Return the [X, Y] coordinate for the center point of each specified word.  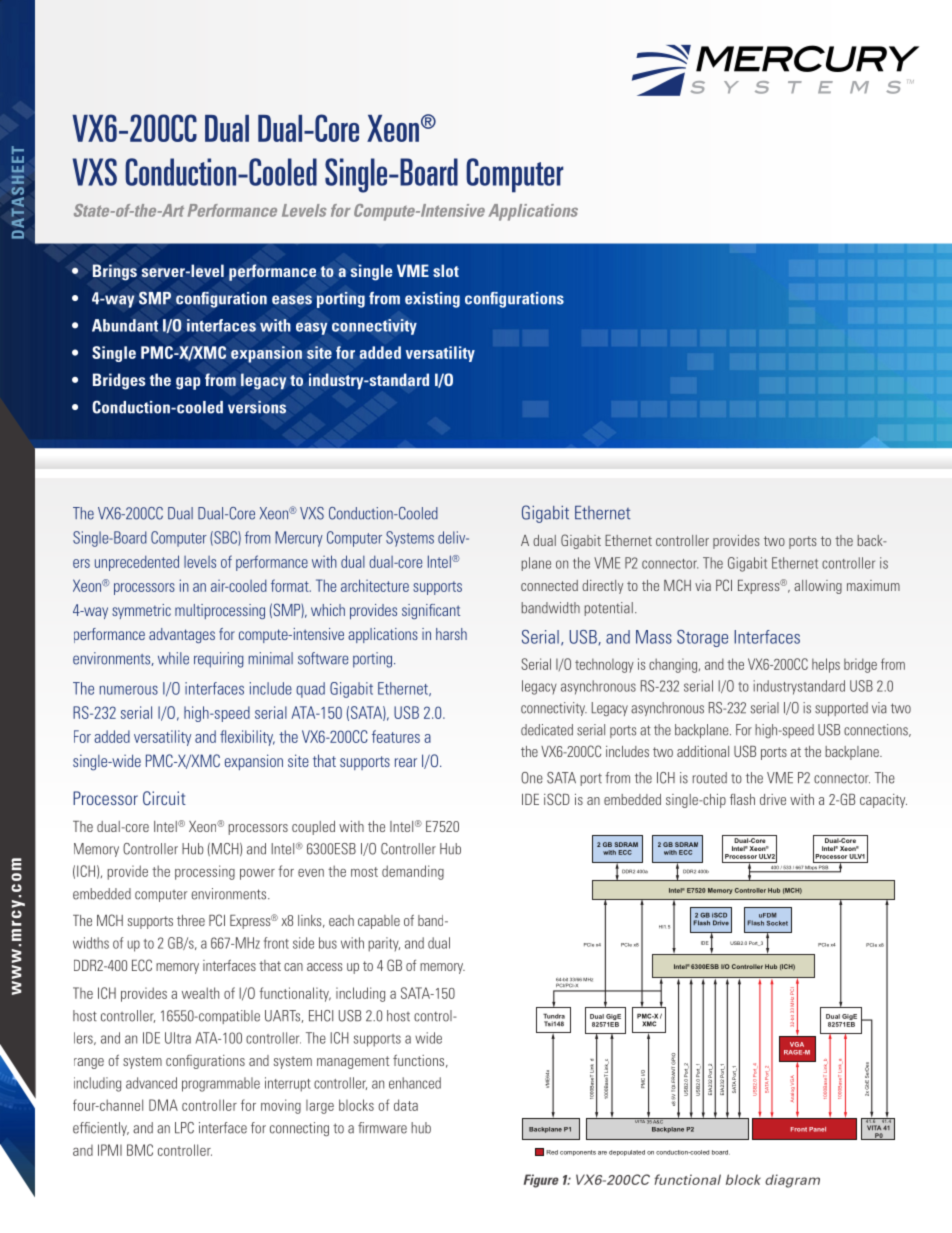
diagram [792, 1181]
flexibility [247, 738]
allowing [818, 587]
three [191, 920]
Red [552, 1152]
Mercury [299, 539]
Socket [777, 923]
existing [432, 300]
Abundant [125, 325]
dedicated [547, 730]
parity [384, 944]
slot [446, 270]
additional [703, 751]
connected [549, 585]
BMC [140, 1150]
